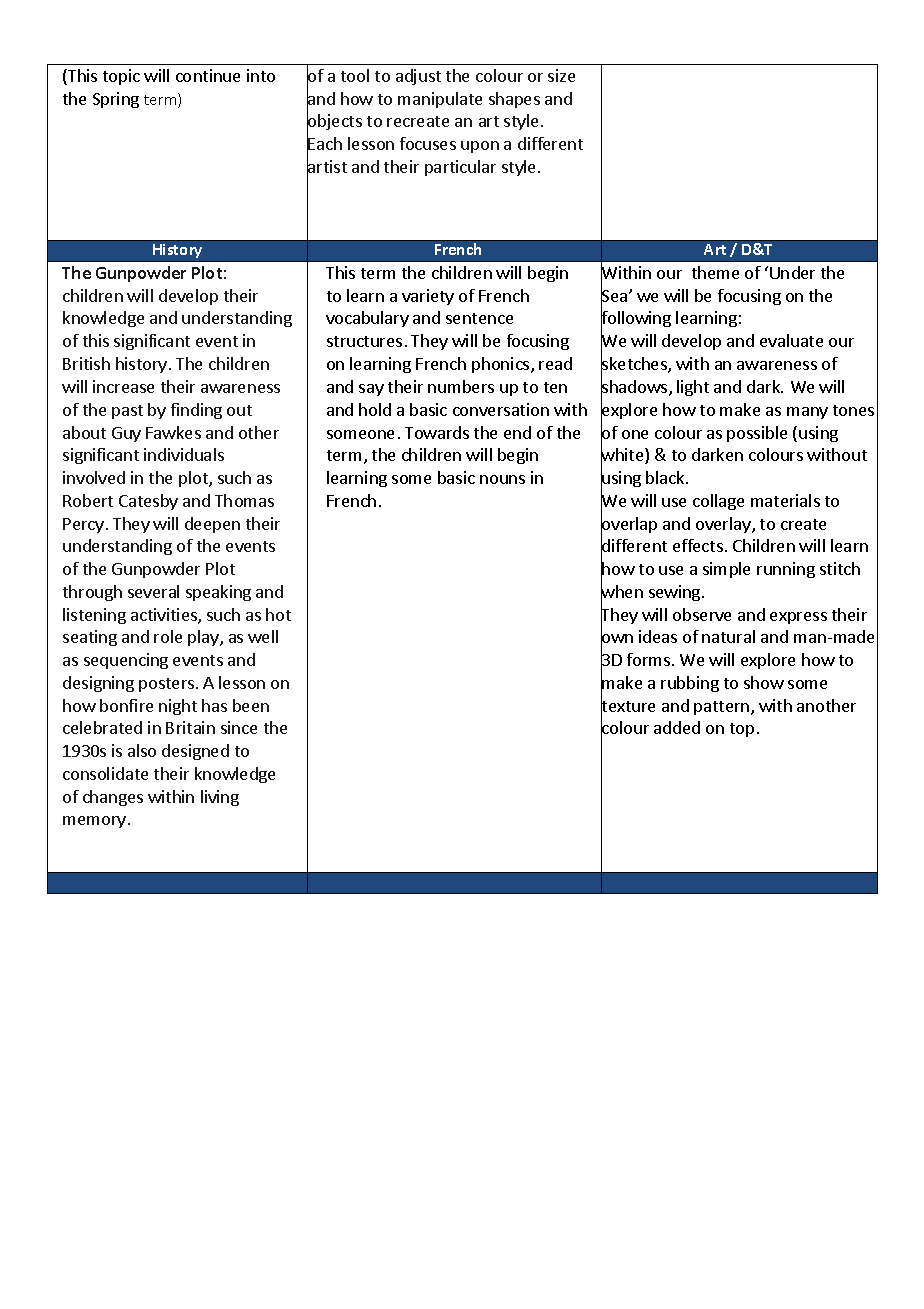 This page has height=1309, width=924. I want to click on living, so click(220, 798).
